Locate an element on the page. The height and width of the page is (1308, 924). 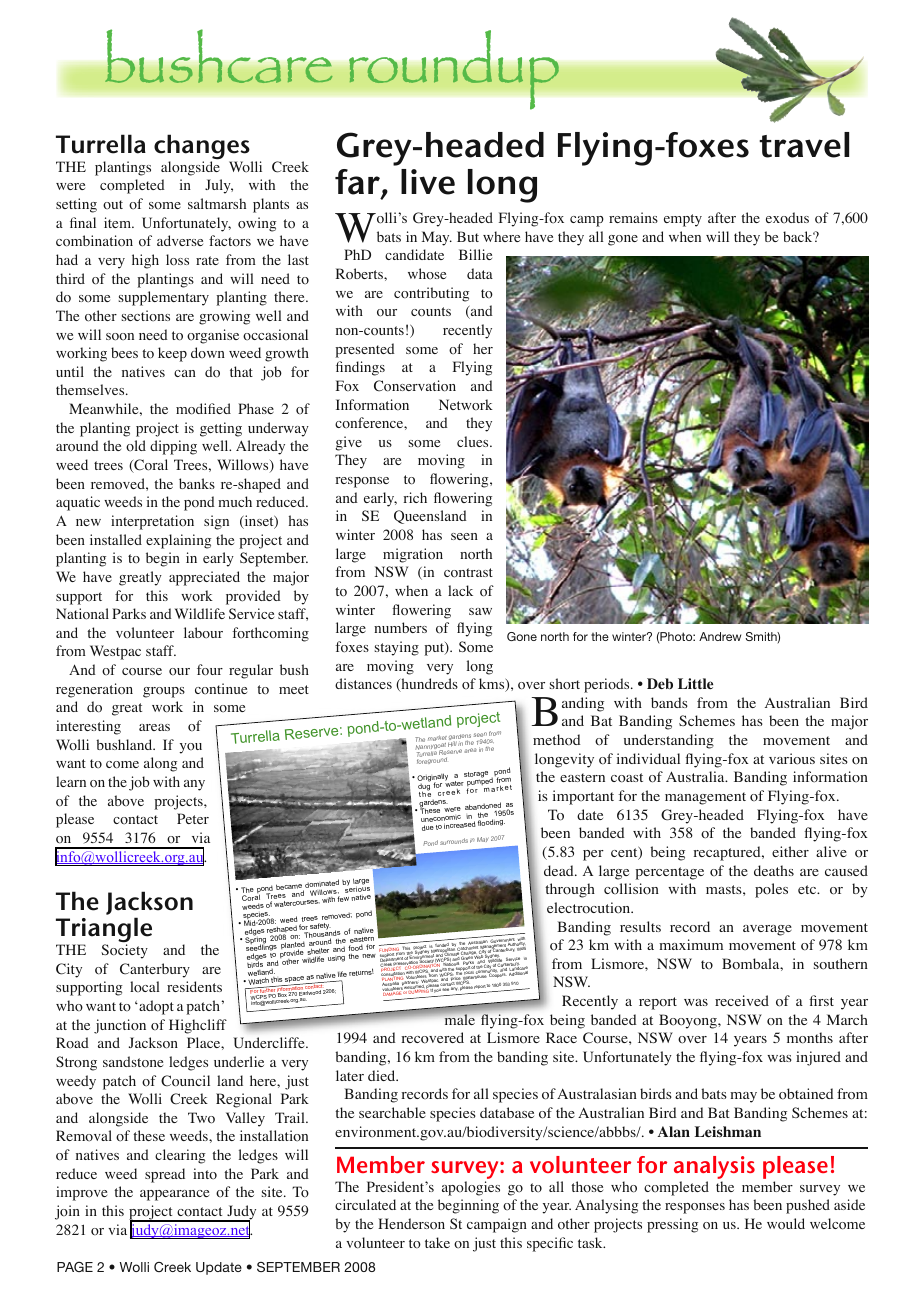
exodus is located at coordinates (787, 218).
